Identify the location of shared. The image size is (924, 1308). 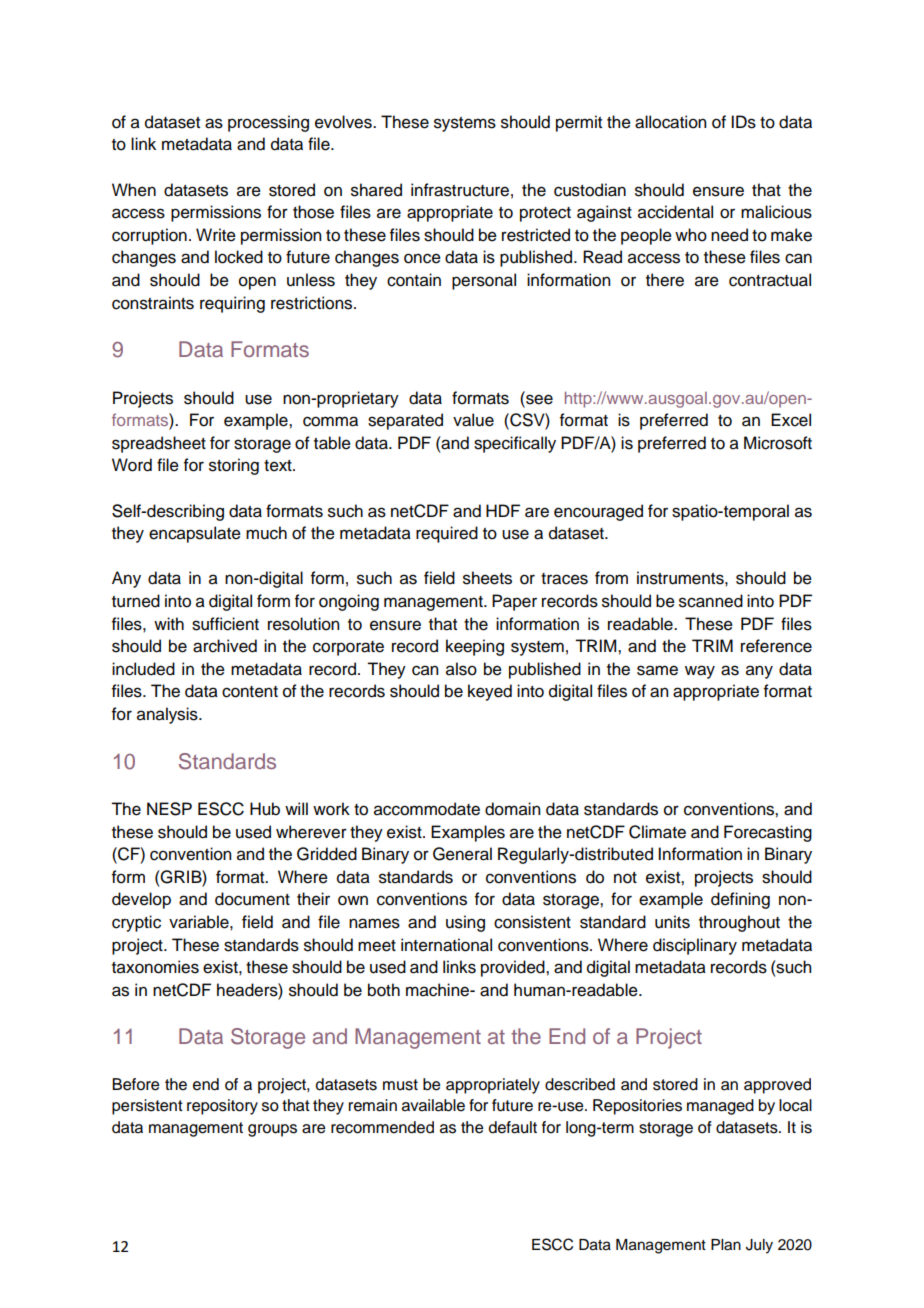
(376, 190).
